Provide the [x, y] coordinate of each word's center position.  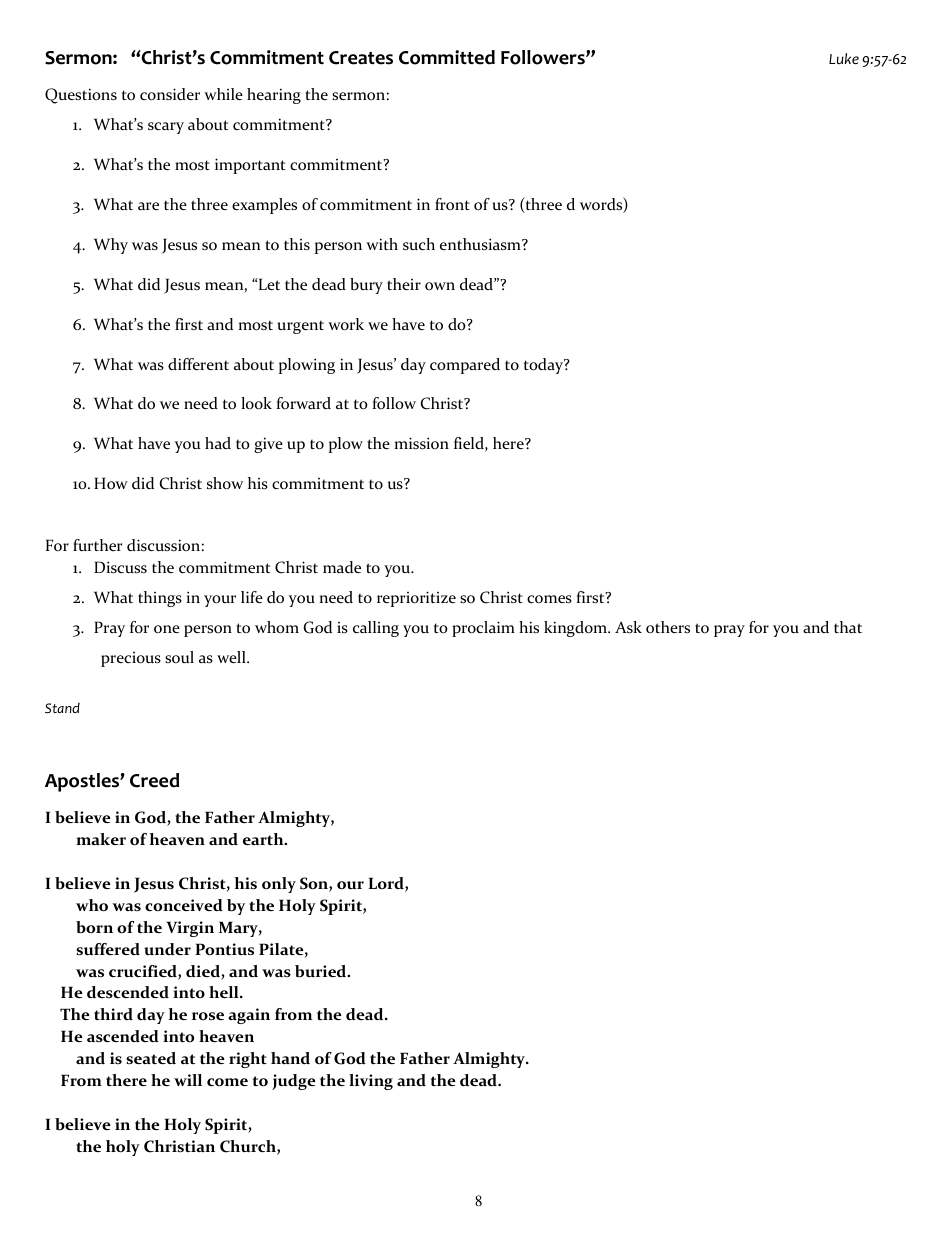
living [371, 1082]
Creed [154, 780]
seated [151, 1058]
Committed [447, 57]
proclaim [483, 629]
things [160, 599]
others [668, 627]
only [279, 885]
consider [170, 94]
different [198, 364]
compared [465, 366]
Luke [844, 58]
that [848, 627]
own [440, 286]
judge [294, 1082]
